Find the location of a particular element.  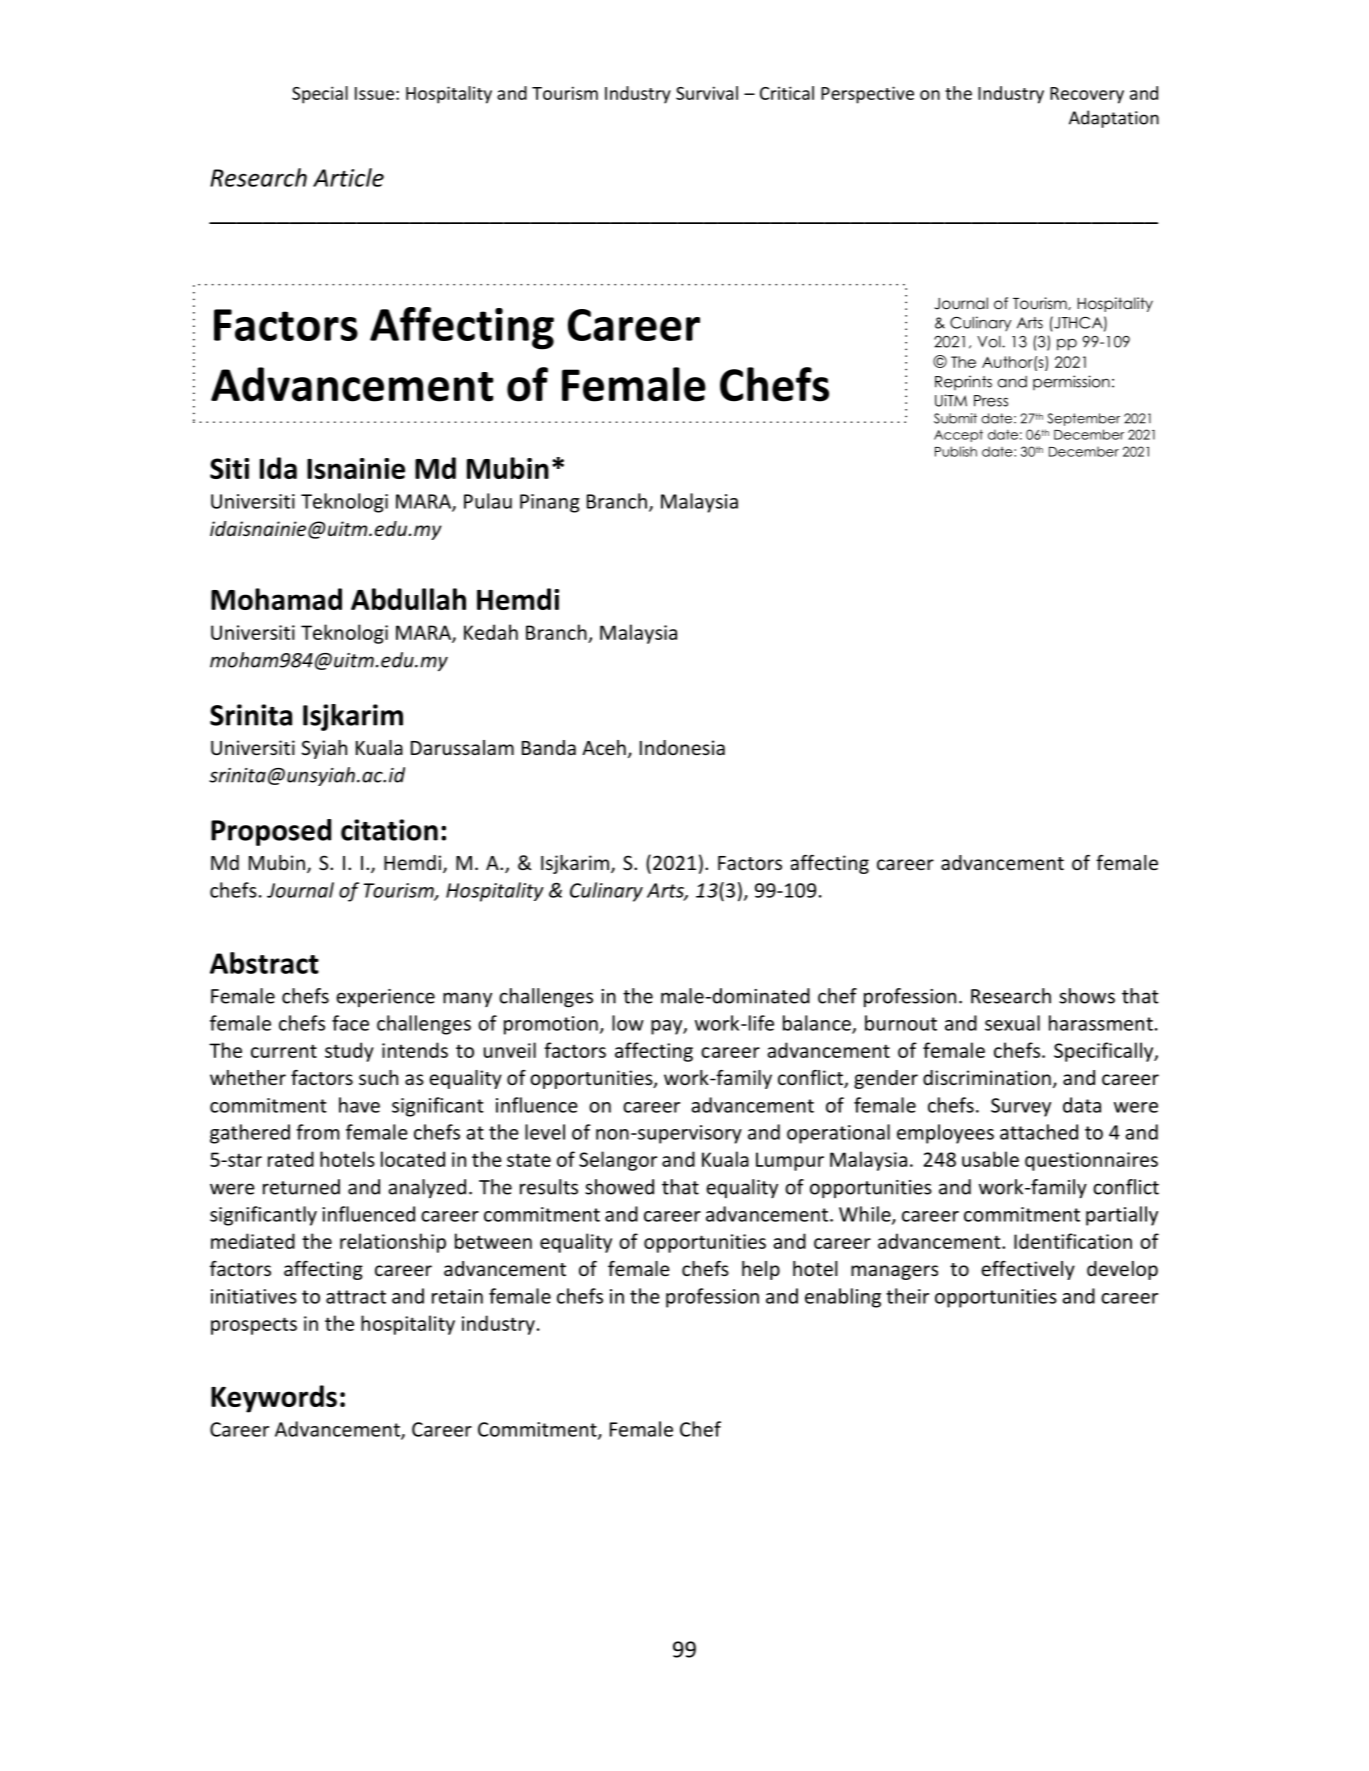

low is located at coordinates (628, 1023).
